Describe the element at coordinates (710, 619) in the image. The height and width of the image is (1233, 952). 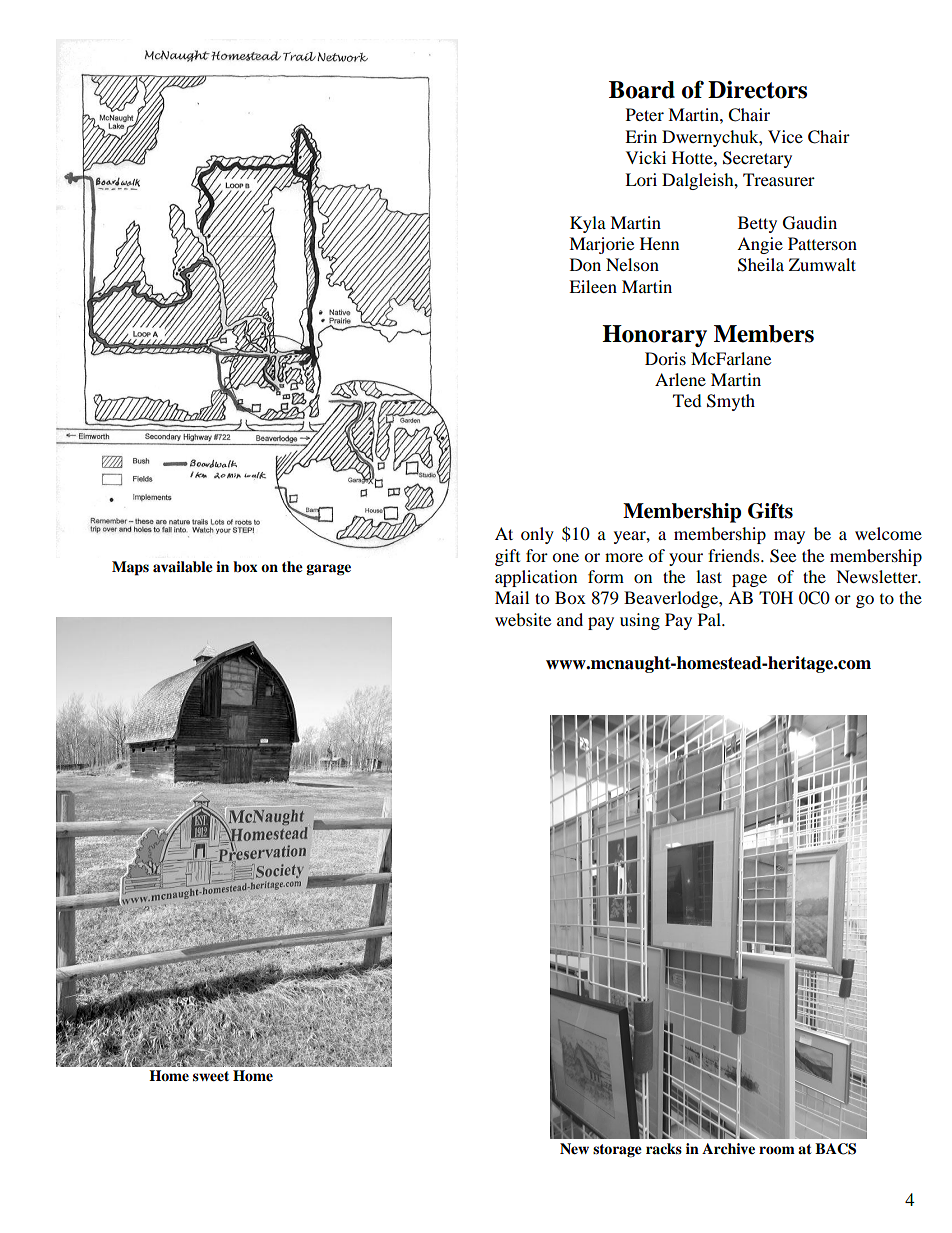
I see `Pal` at that location.
